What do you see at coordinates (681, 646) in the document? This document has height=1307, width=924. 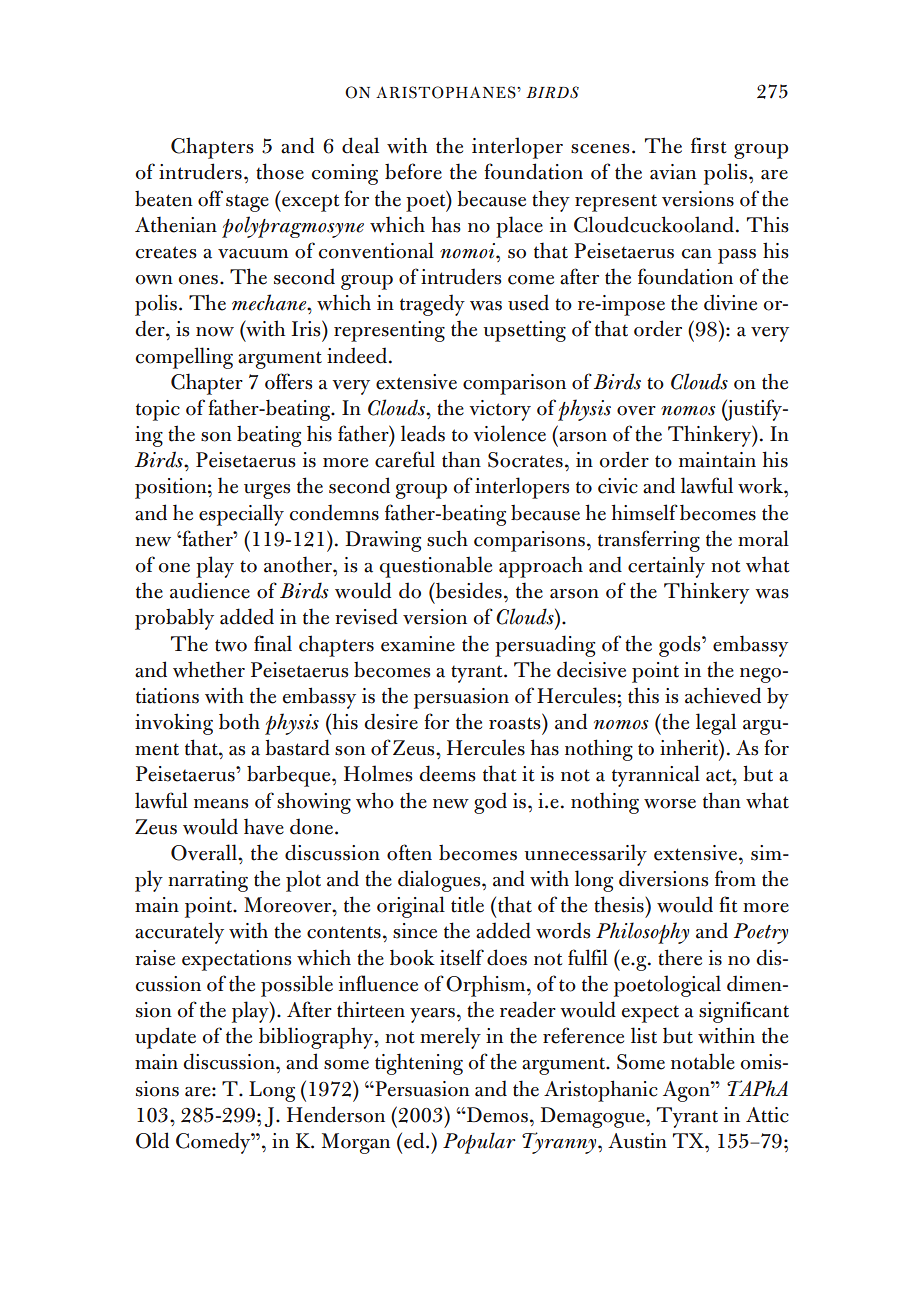 I see `gods` at bounding box center [681, 646].
